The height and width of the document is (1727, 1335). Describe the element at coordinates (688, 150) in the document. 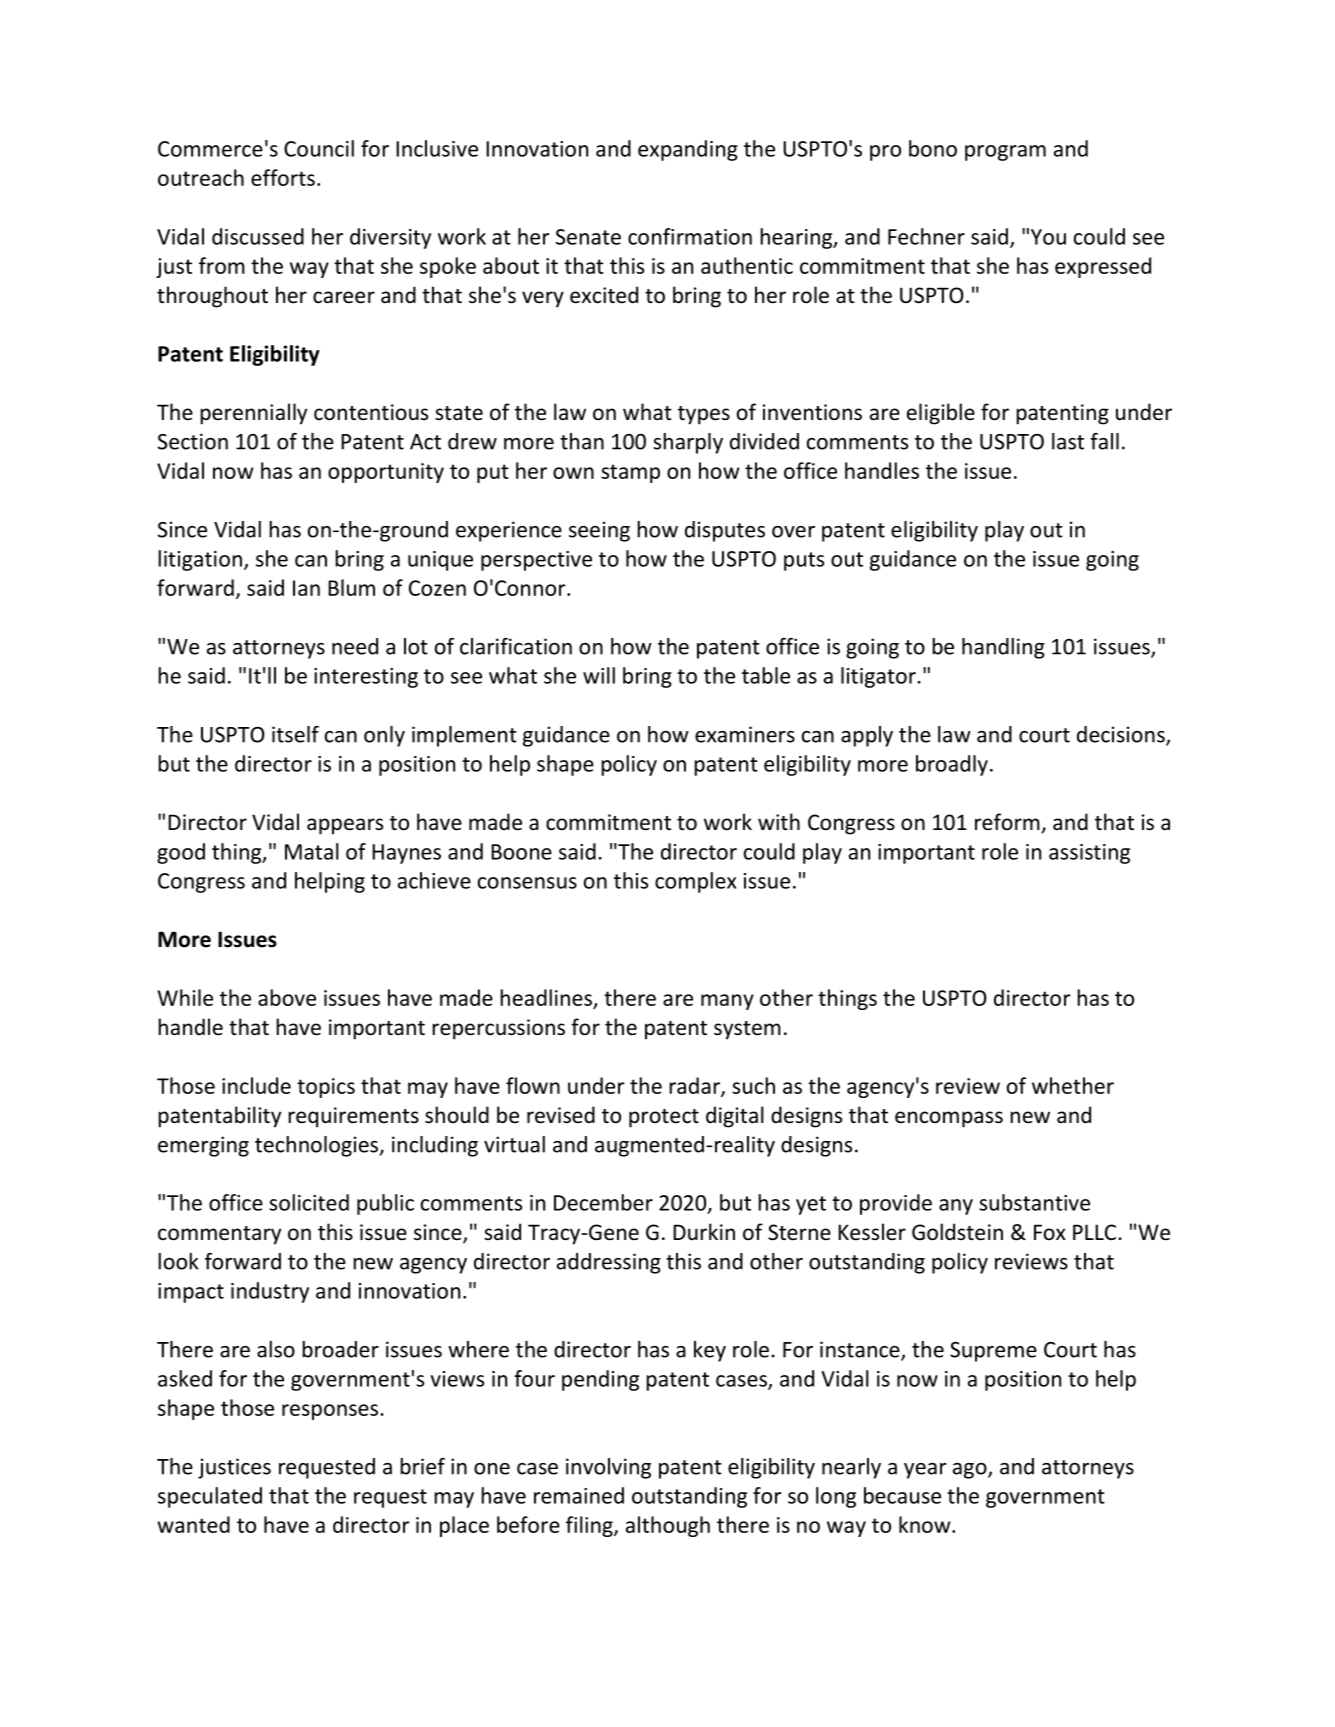

I see `expanding` at that location.
